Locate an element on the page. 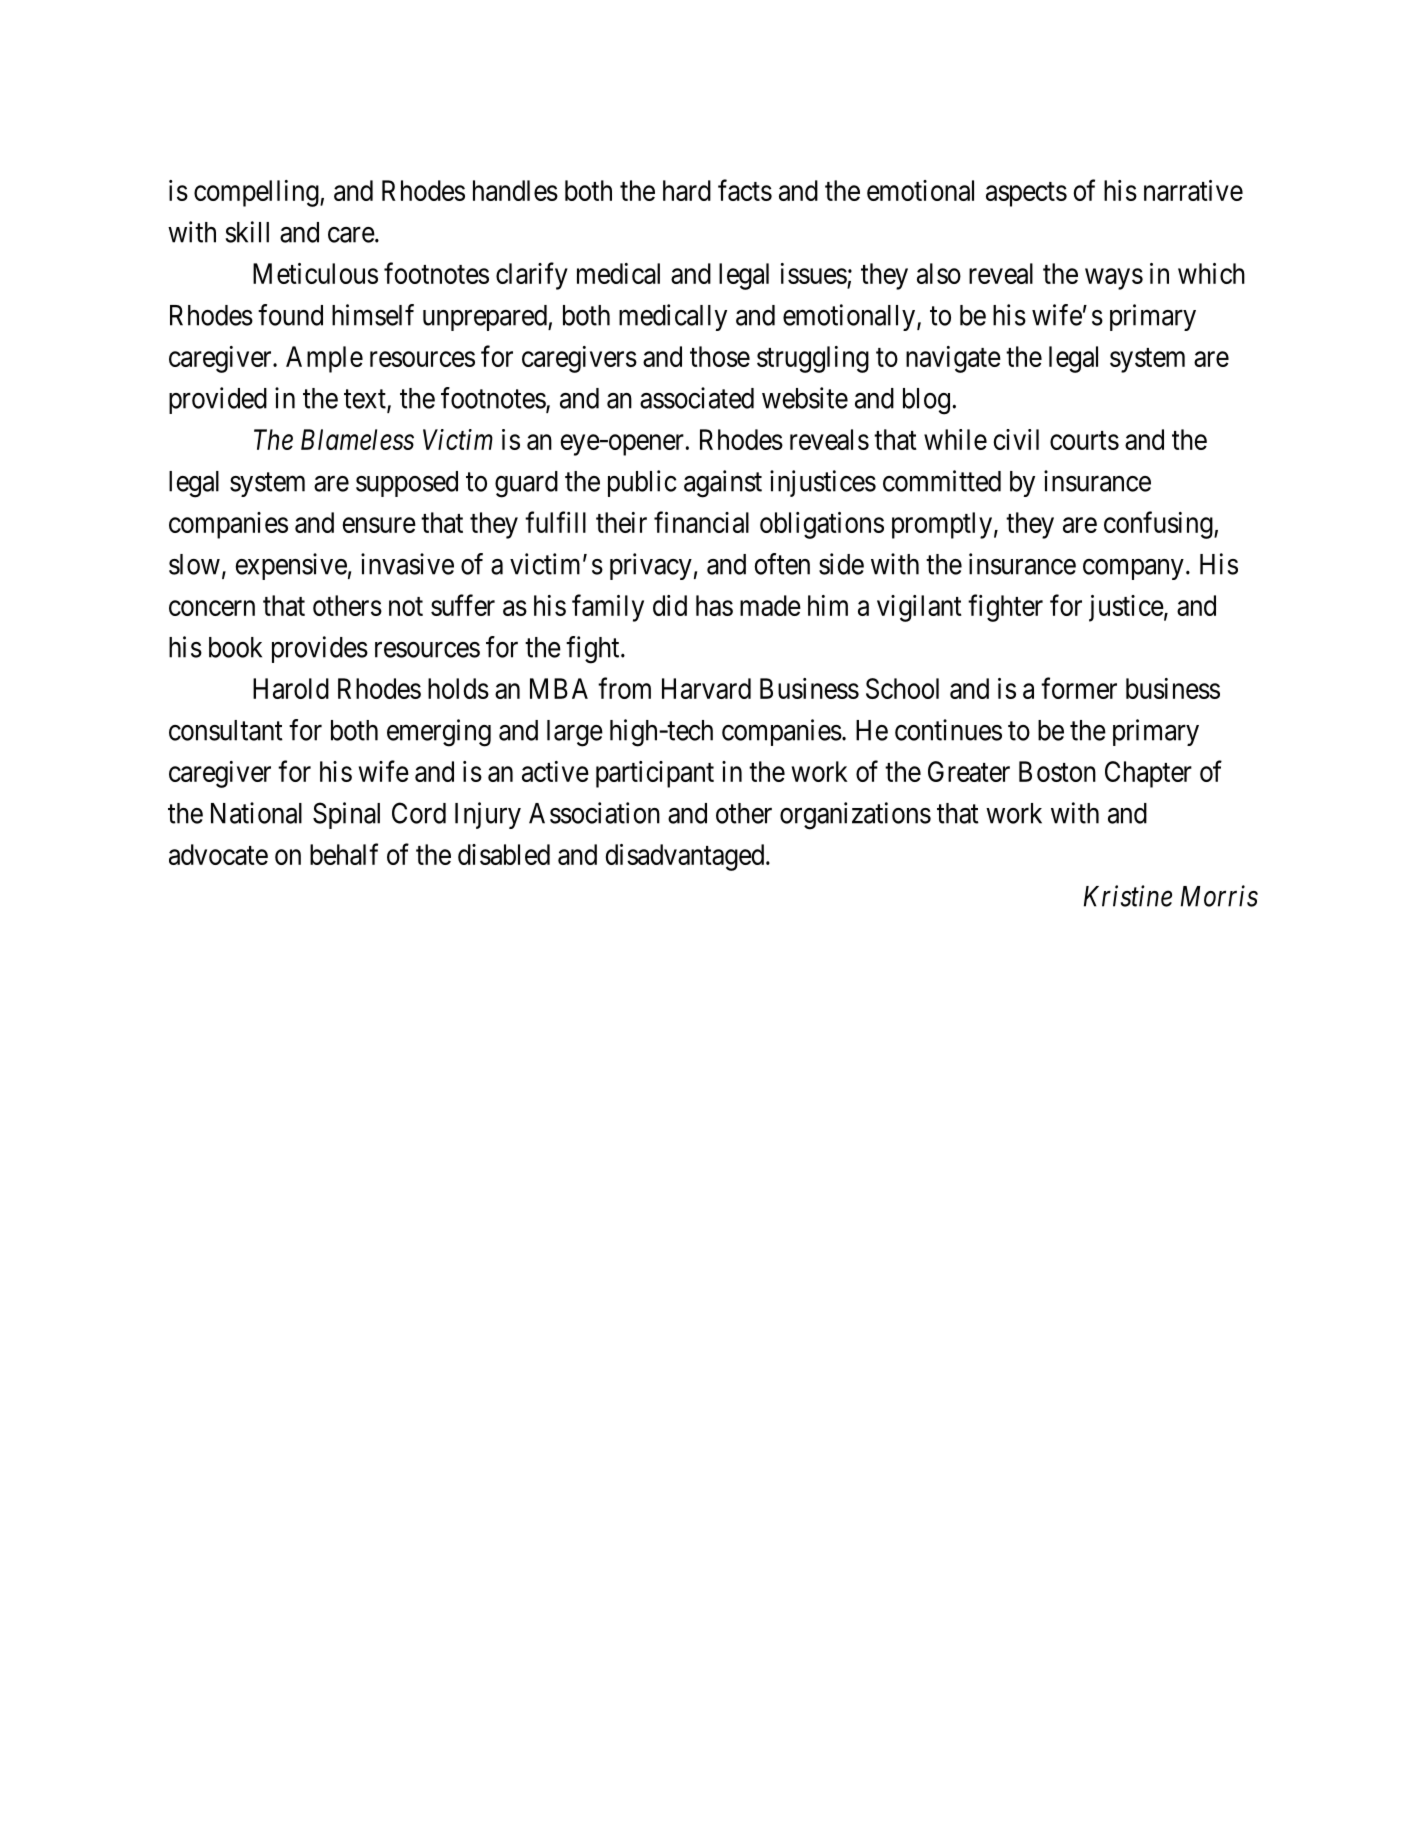 The height and width of the page is (1844, 1425). expensive is located at coordinates (291, 566).
